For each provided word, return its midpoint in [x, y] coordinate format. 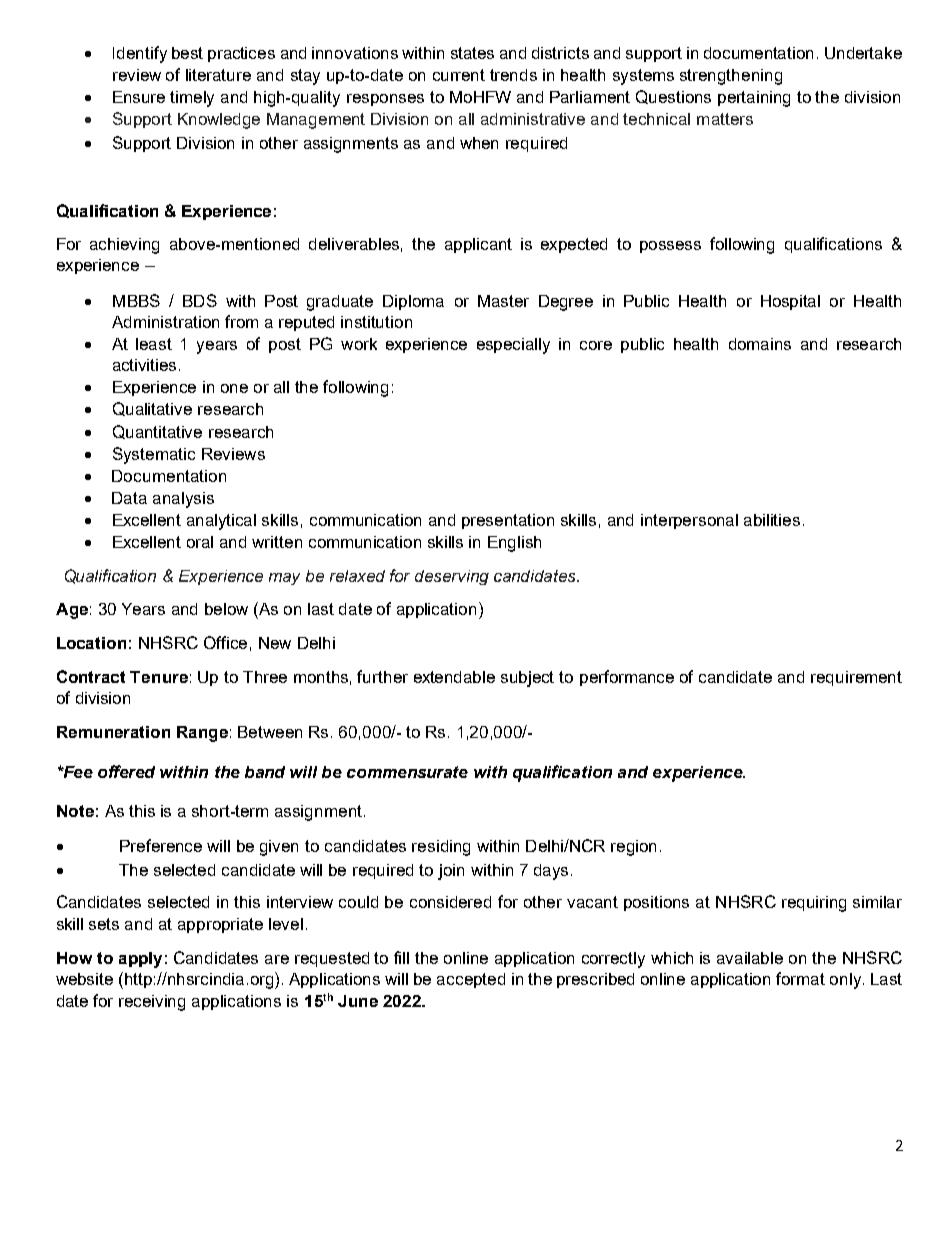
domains [760, 344]
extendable [454, 677]
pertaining [754, 99]
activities [146, 365]
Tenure [159, 677]
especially [513, 346]
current [459, 75]
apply [140, 960]
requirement [856, 678]
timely [192, 99]
